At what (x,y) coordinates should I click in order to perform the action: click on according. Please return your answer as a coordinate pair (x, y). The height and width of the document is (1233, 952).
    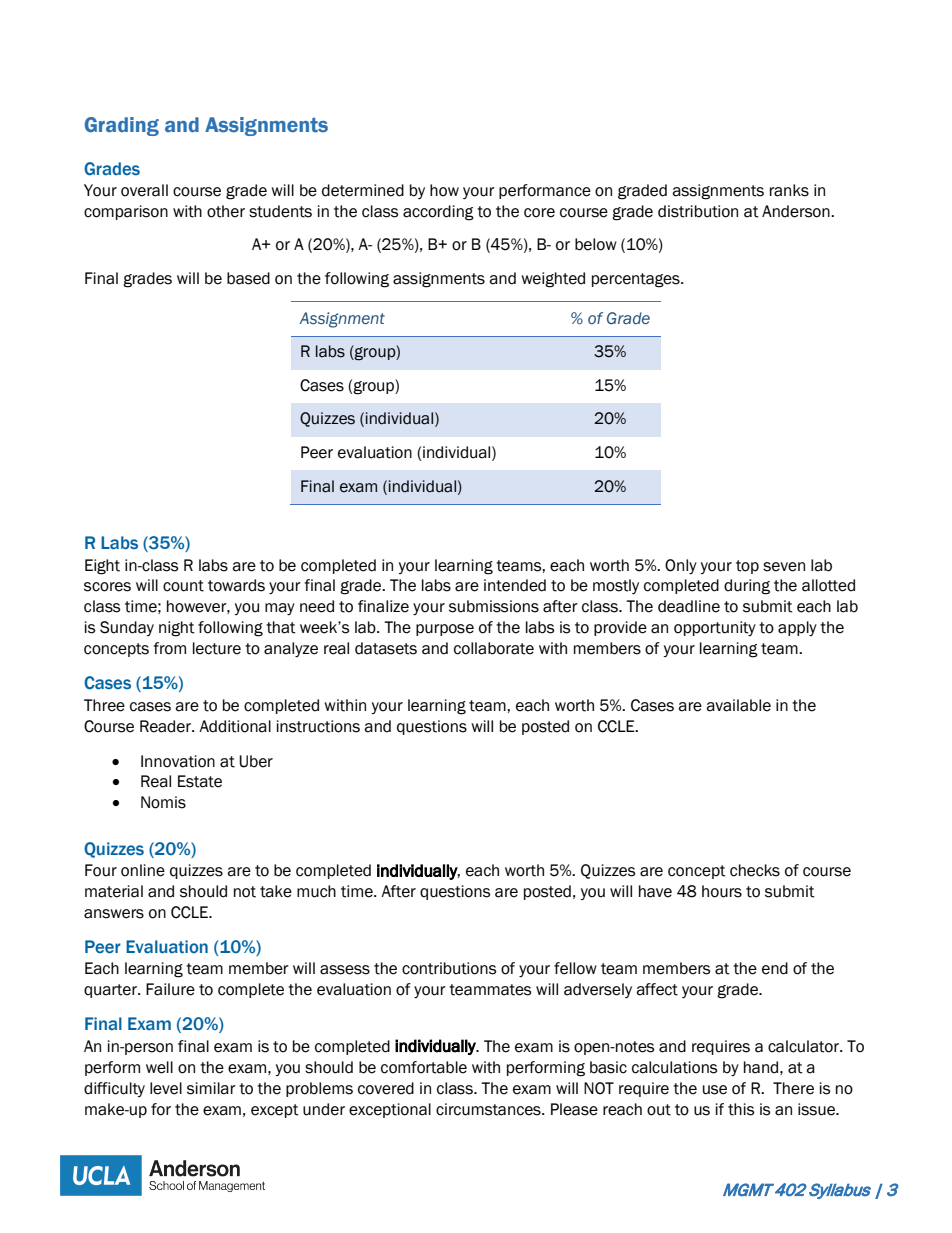
    Looking at the image, I should click on (438, 213).
